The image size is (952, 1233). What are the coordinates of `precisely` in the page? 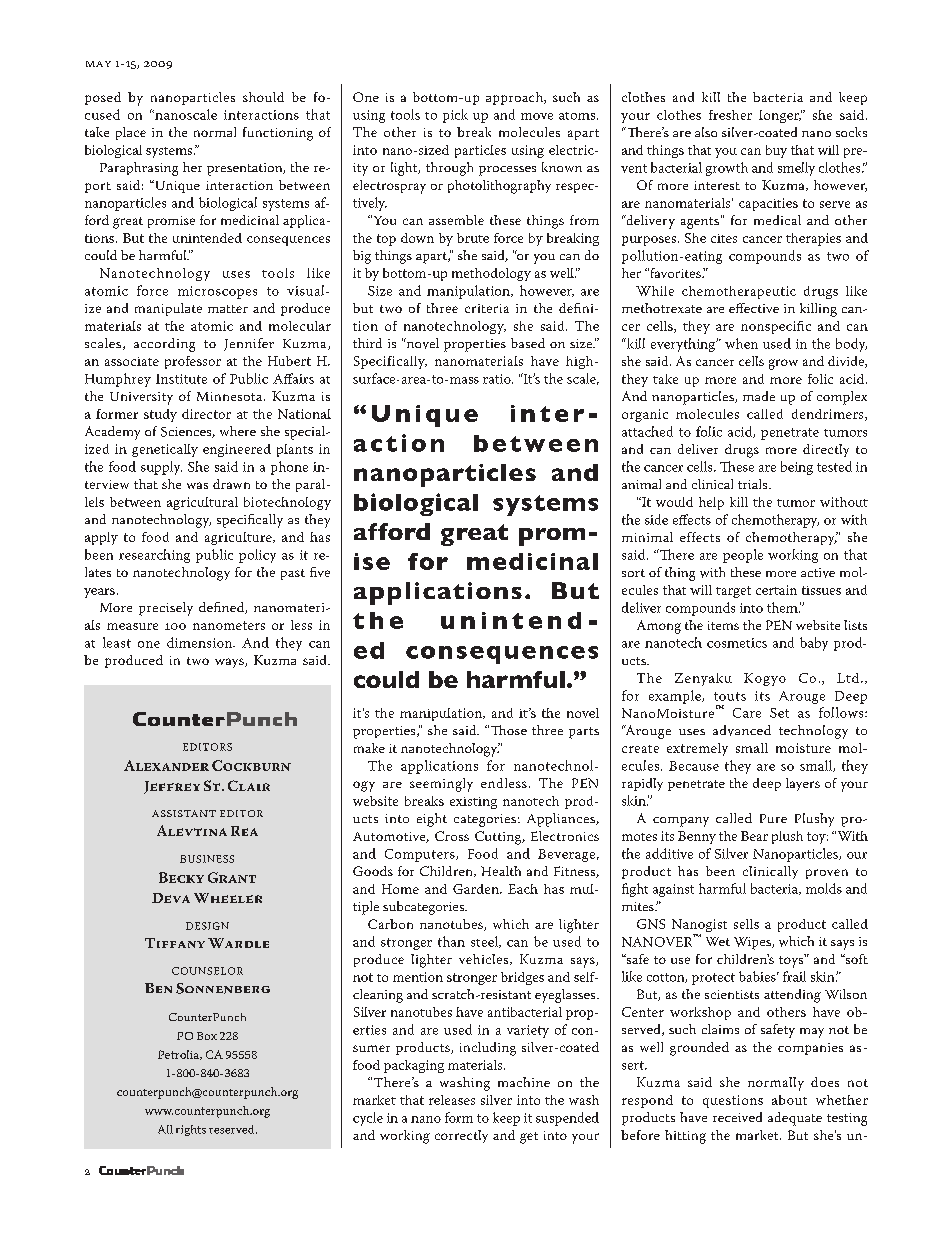 It's located at (166, 609).
